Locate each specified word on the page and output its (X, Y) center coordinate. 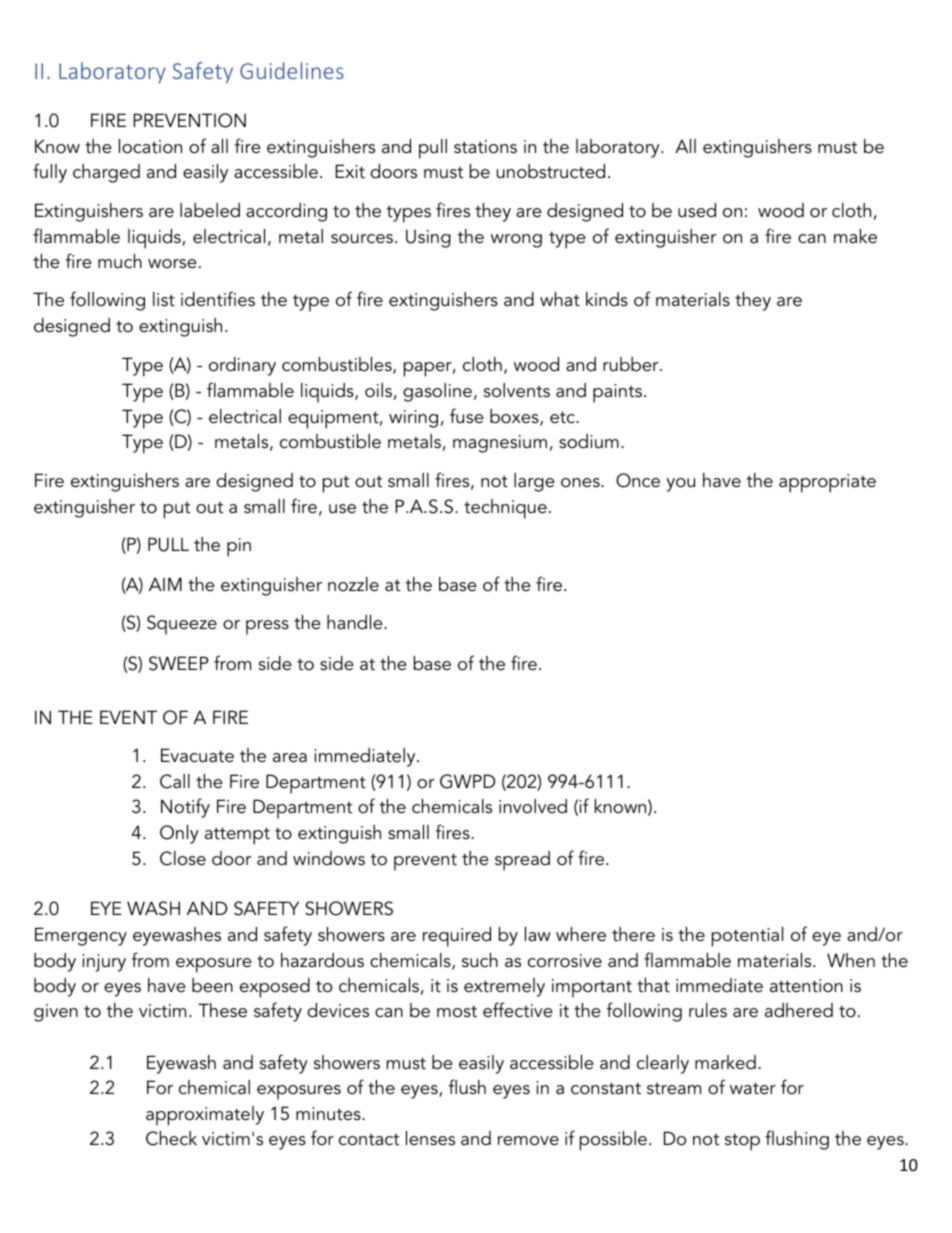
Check (171, 1138)
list (164, 299)
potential (747, 937)
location (150, 146)
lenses (430, 1138)
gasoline (437, 392)
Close (183, 858)
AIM (165, 584)
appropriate (827, 483)
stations (485, 147)
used (697, 210)
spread (522, 861)
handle (356, 622)
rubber (632, 364)
